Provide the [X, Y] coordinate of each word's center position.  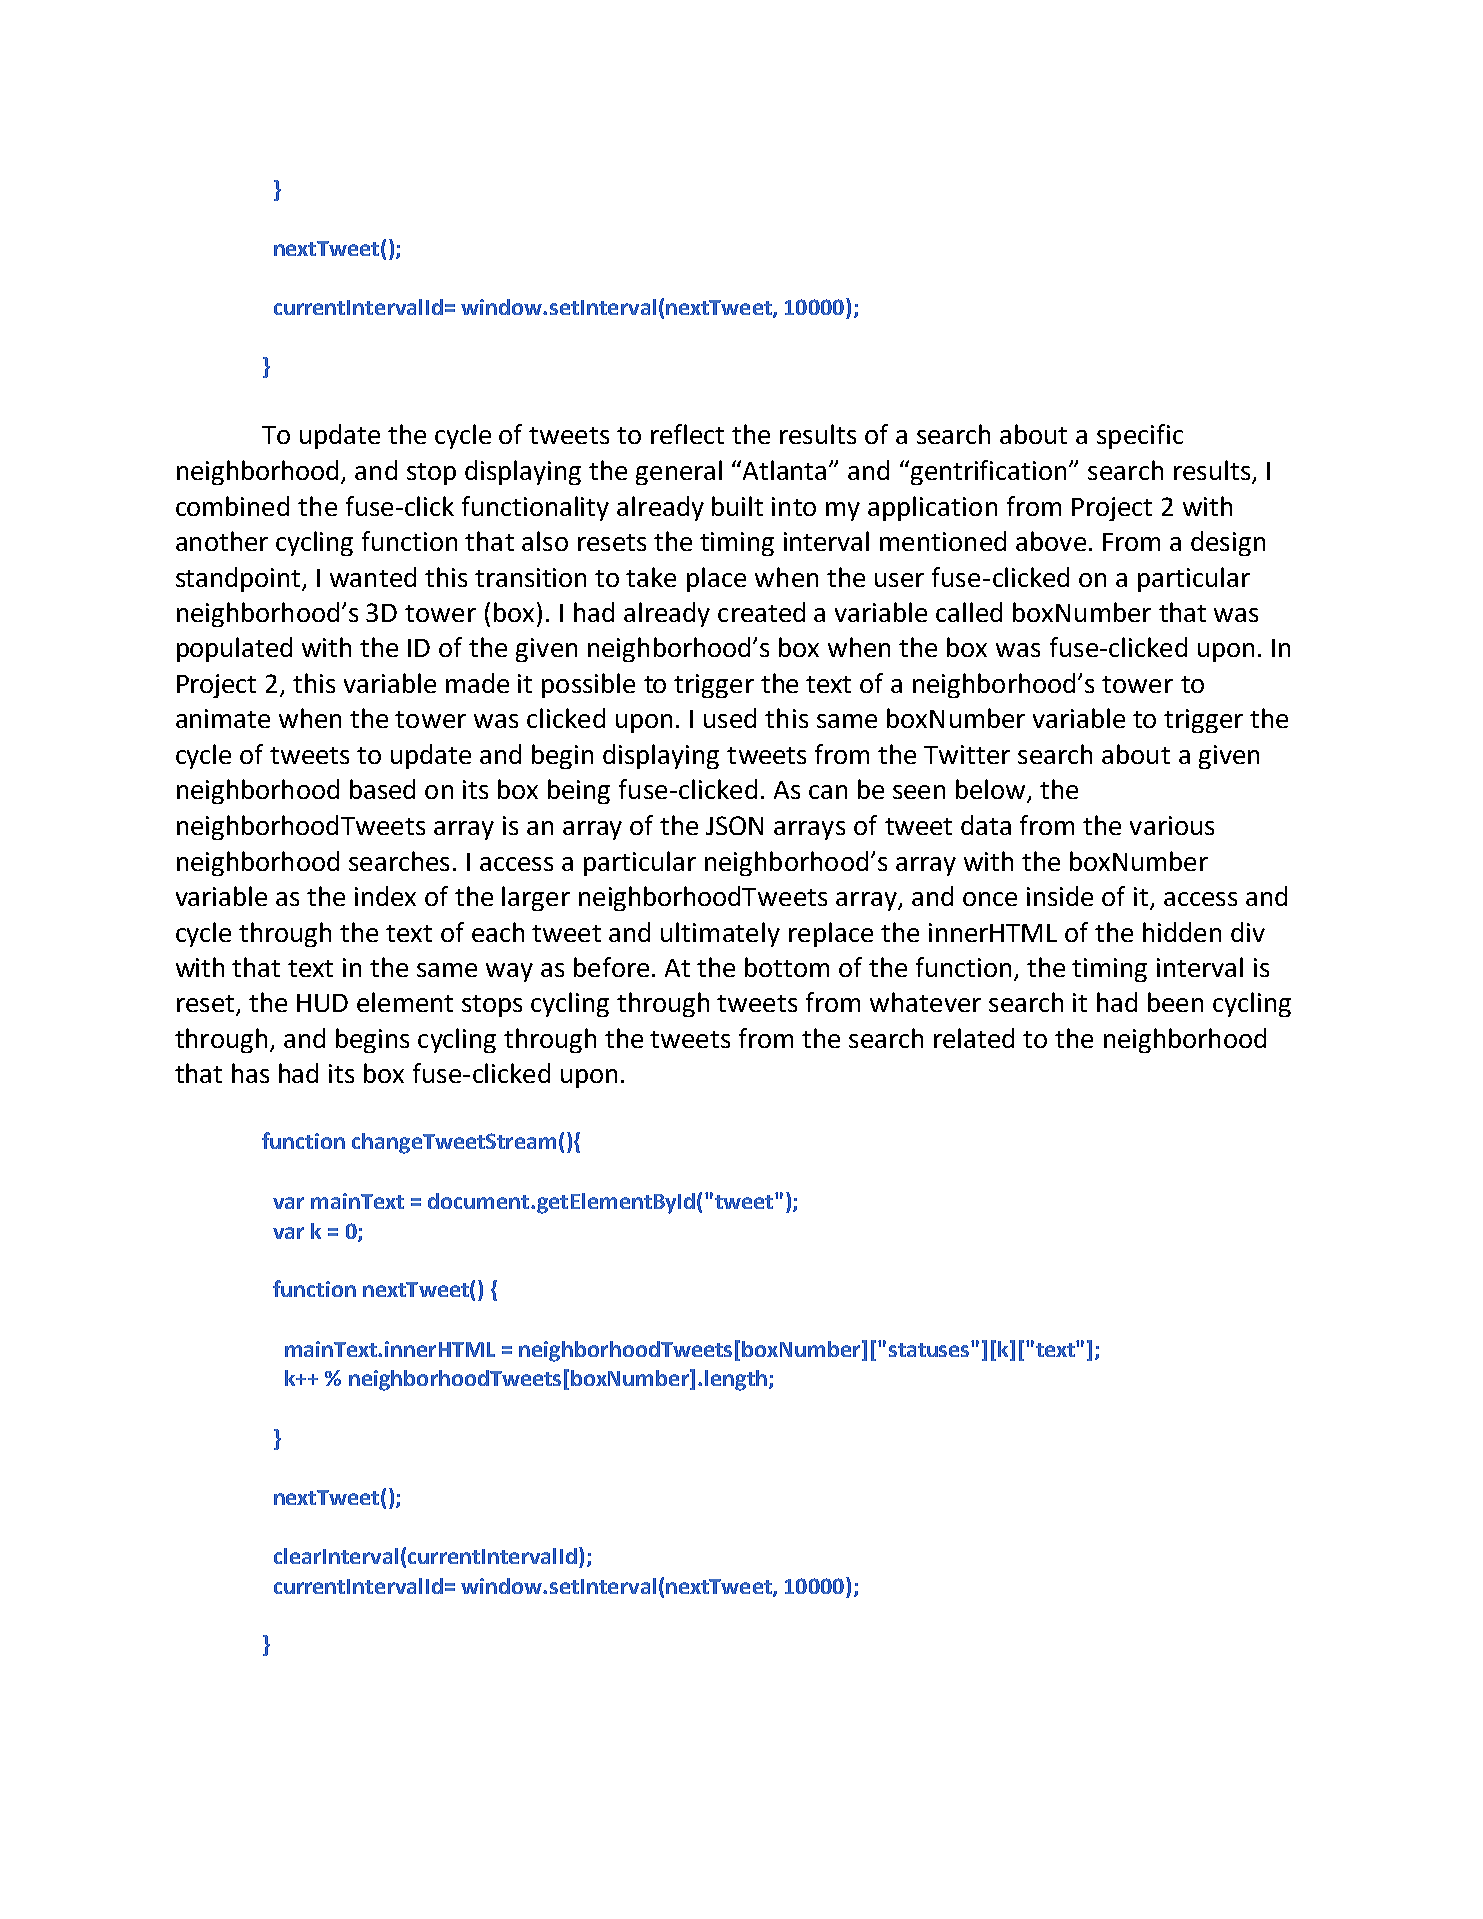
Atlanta [784, 470]
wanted [373, 577]
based [382, 789]
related [974, 1038]
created [761, 612]
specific [1140, 436]
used [730, 718]
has [250, 1073]
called [969, 612]
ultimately [720, 934]
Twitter [967, 754]
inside [1060, 896]
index [385, 896]
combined [232, 506]
